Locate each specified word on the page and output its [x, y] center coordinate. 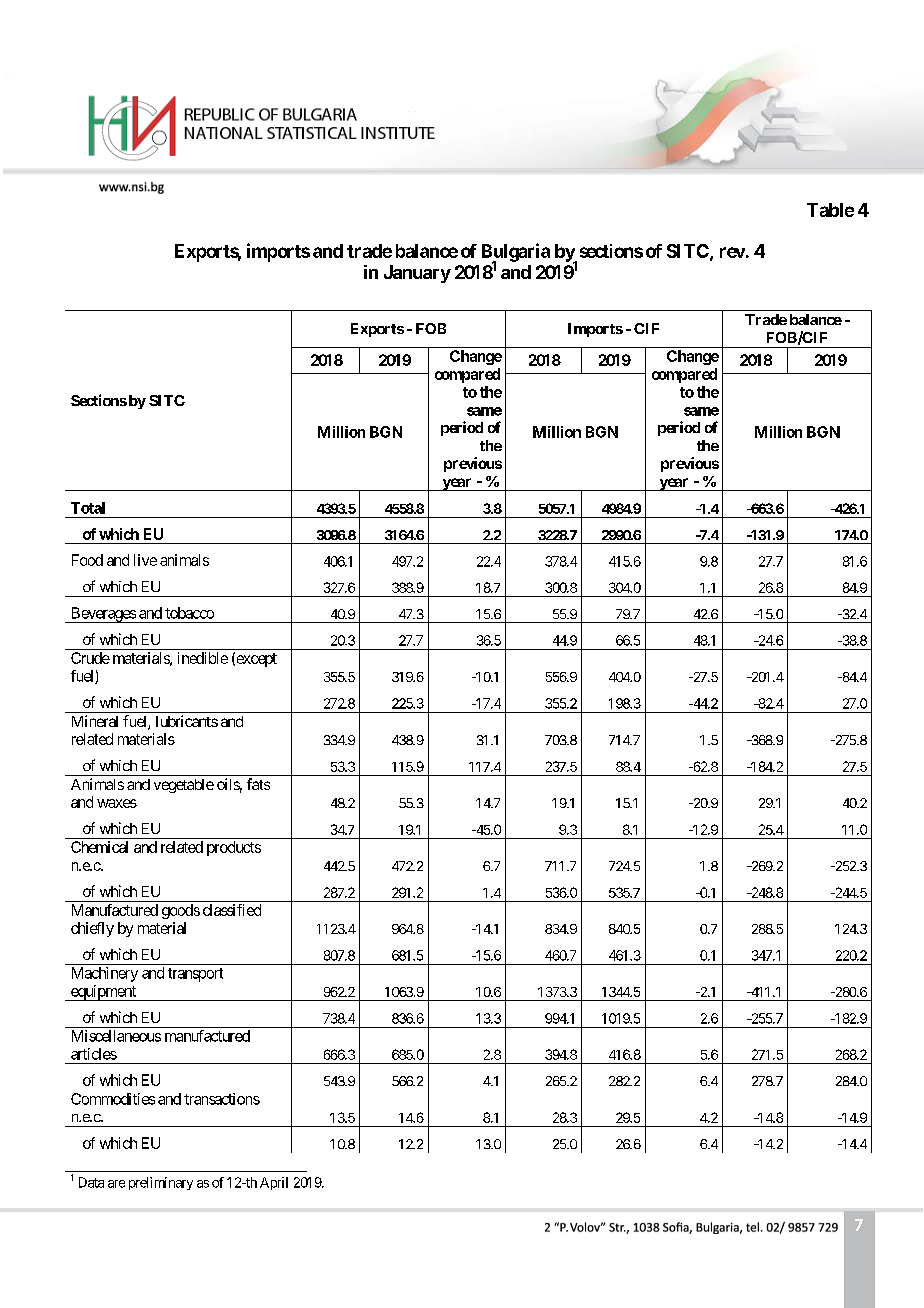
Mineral [95, 721]
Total [88, 508]
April [274, 1183]
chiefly [92, 929]
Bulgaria [516, 253]
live [145, 560]
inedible [203, 658]
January [417, 274]
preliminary [161, 1183]
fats [258, 784]
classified [232, 910]
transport [195, 975]
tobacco [189, 613]
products [234, 848]
